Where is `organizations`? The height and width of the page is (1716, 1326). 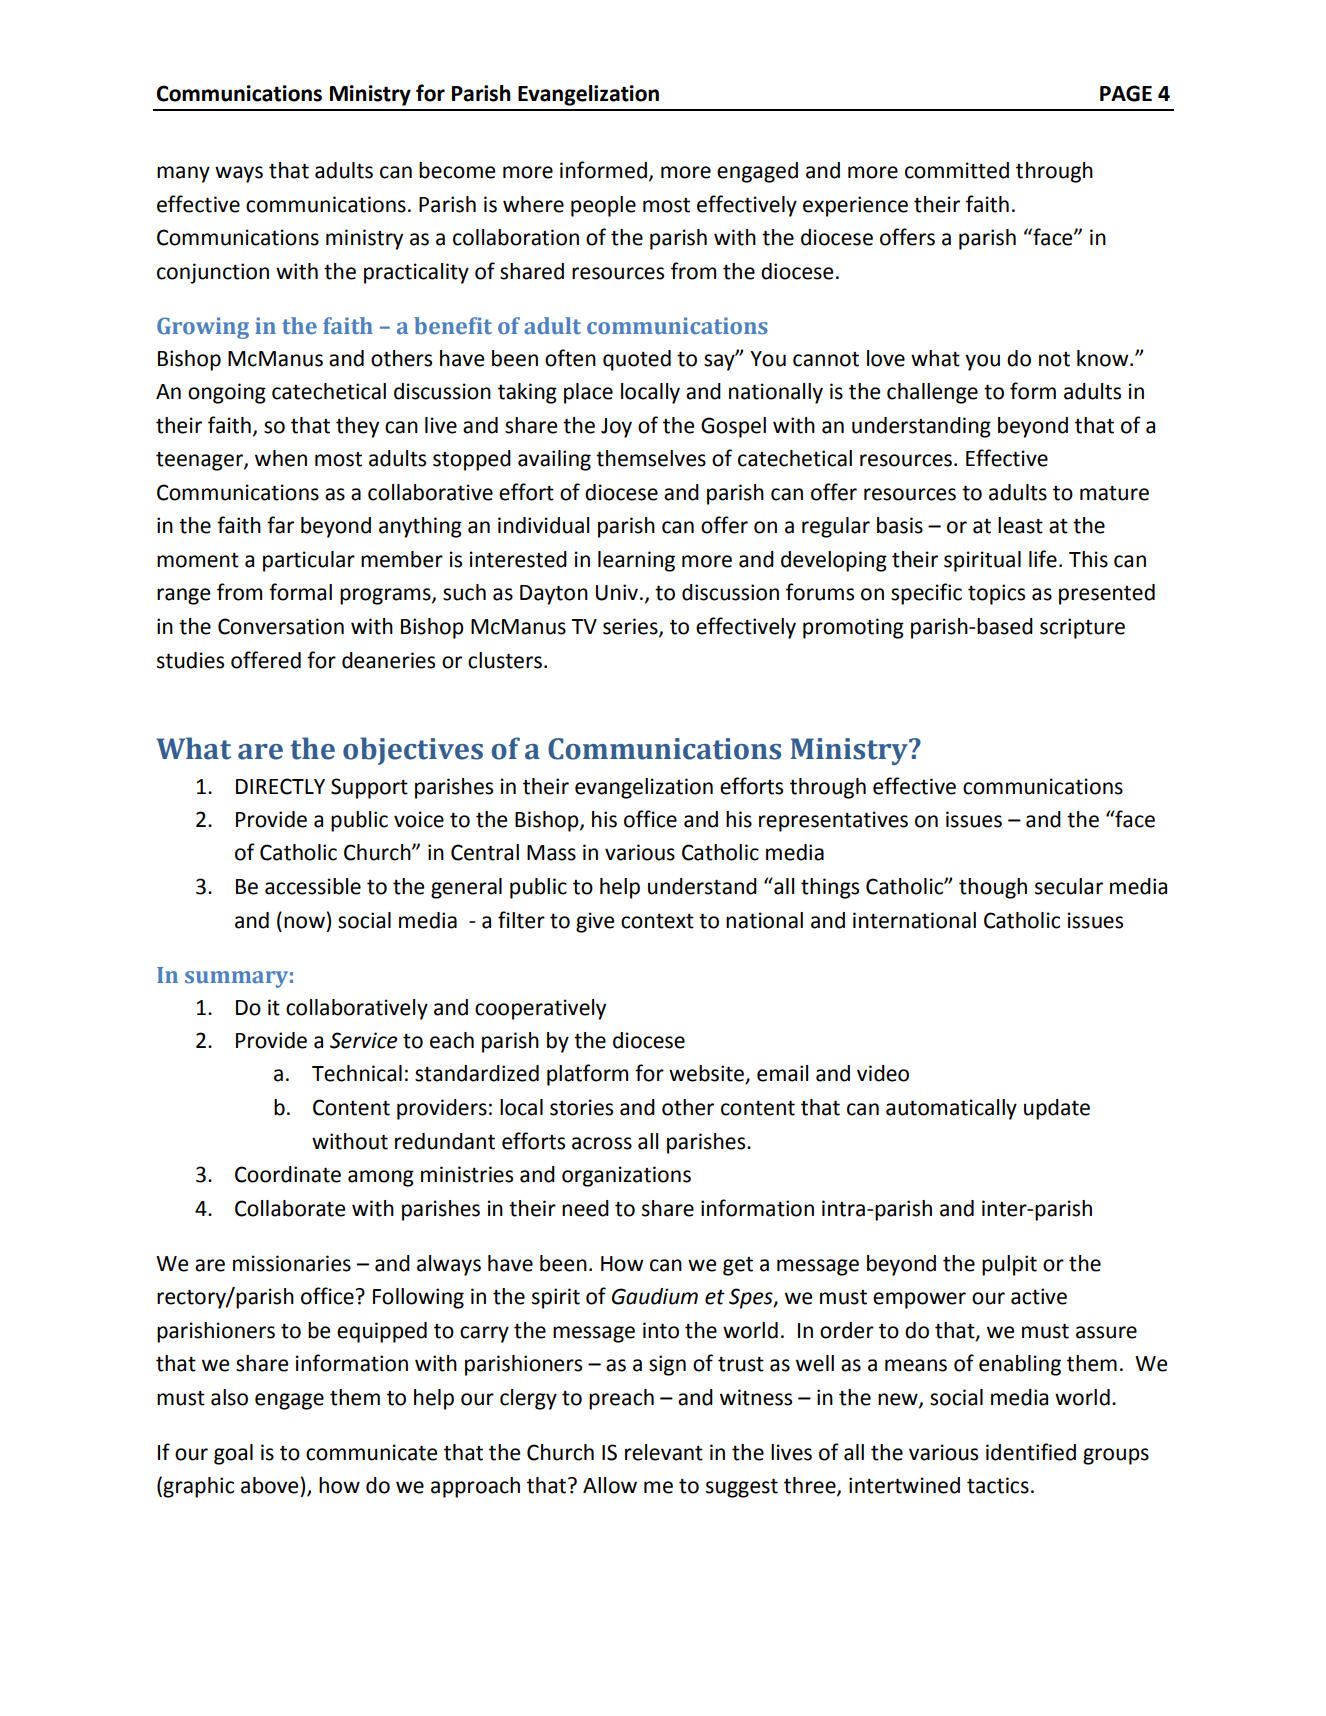
organizations is located at coordinates (626, 1176).
